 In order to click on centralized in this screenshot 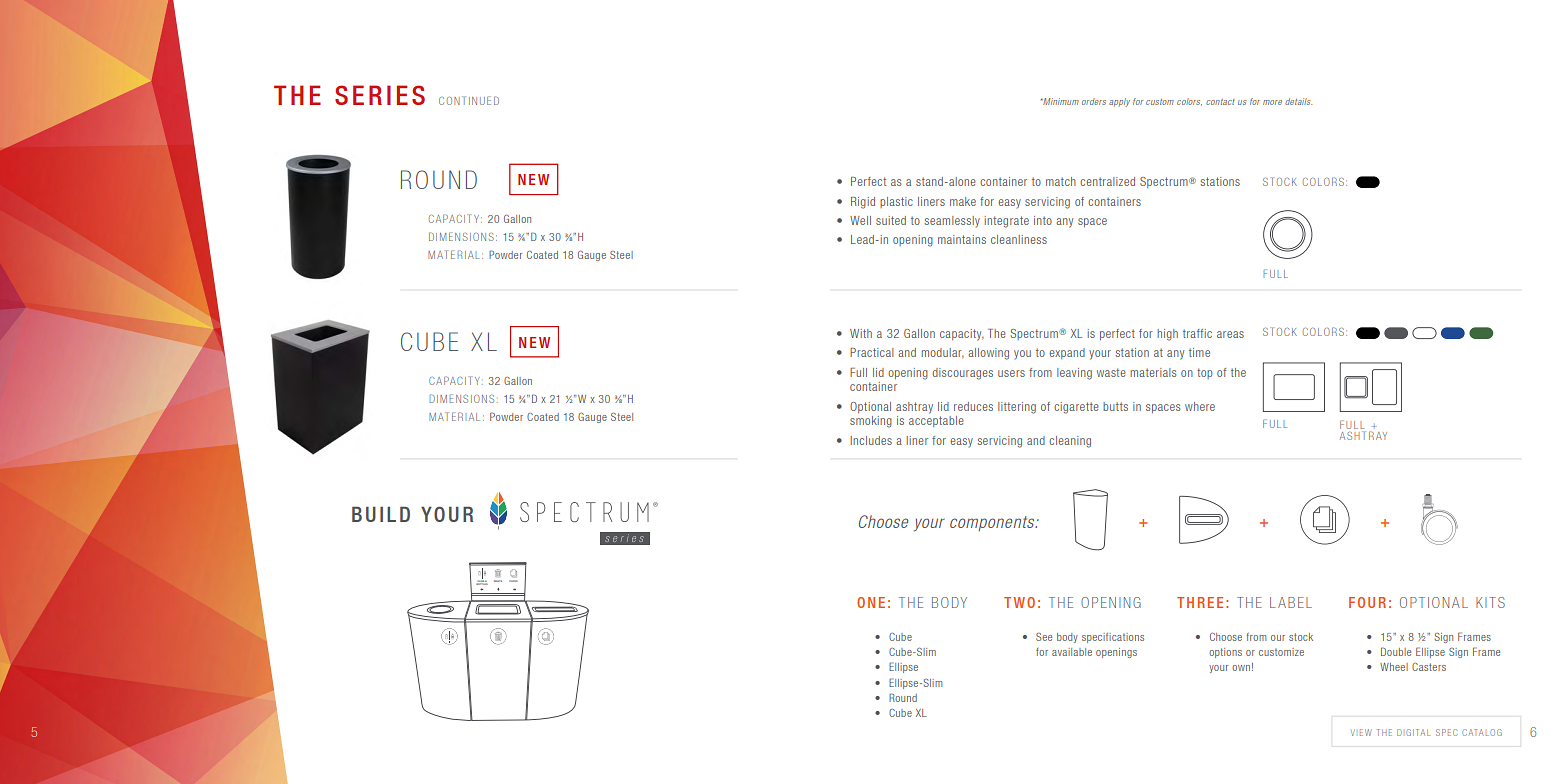, I will do `click(1107, 181)`.
